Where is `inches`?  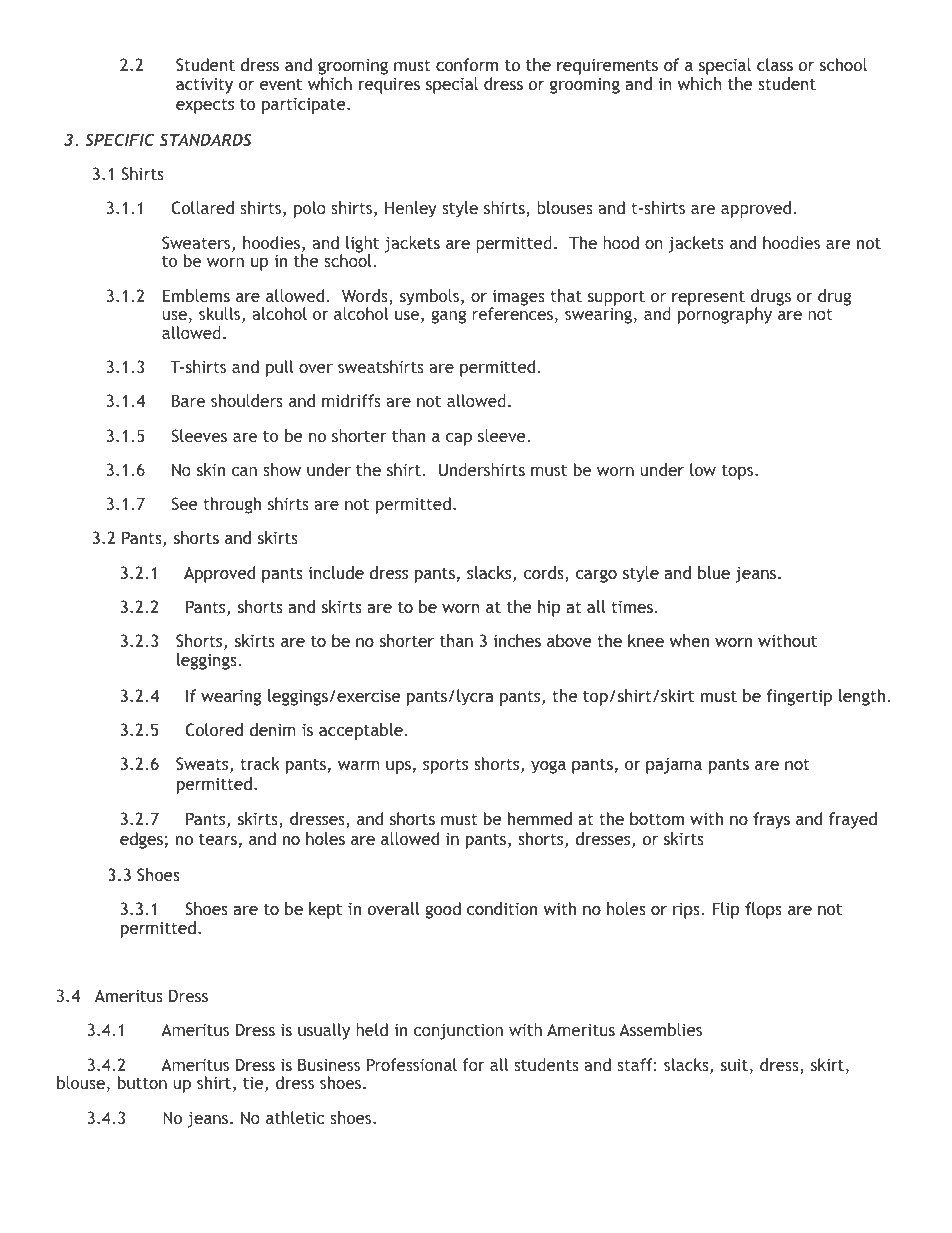 inches is located at coordinates (517, 640).
